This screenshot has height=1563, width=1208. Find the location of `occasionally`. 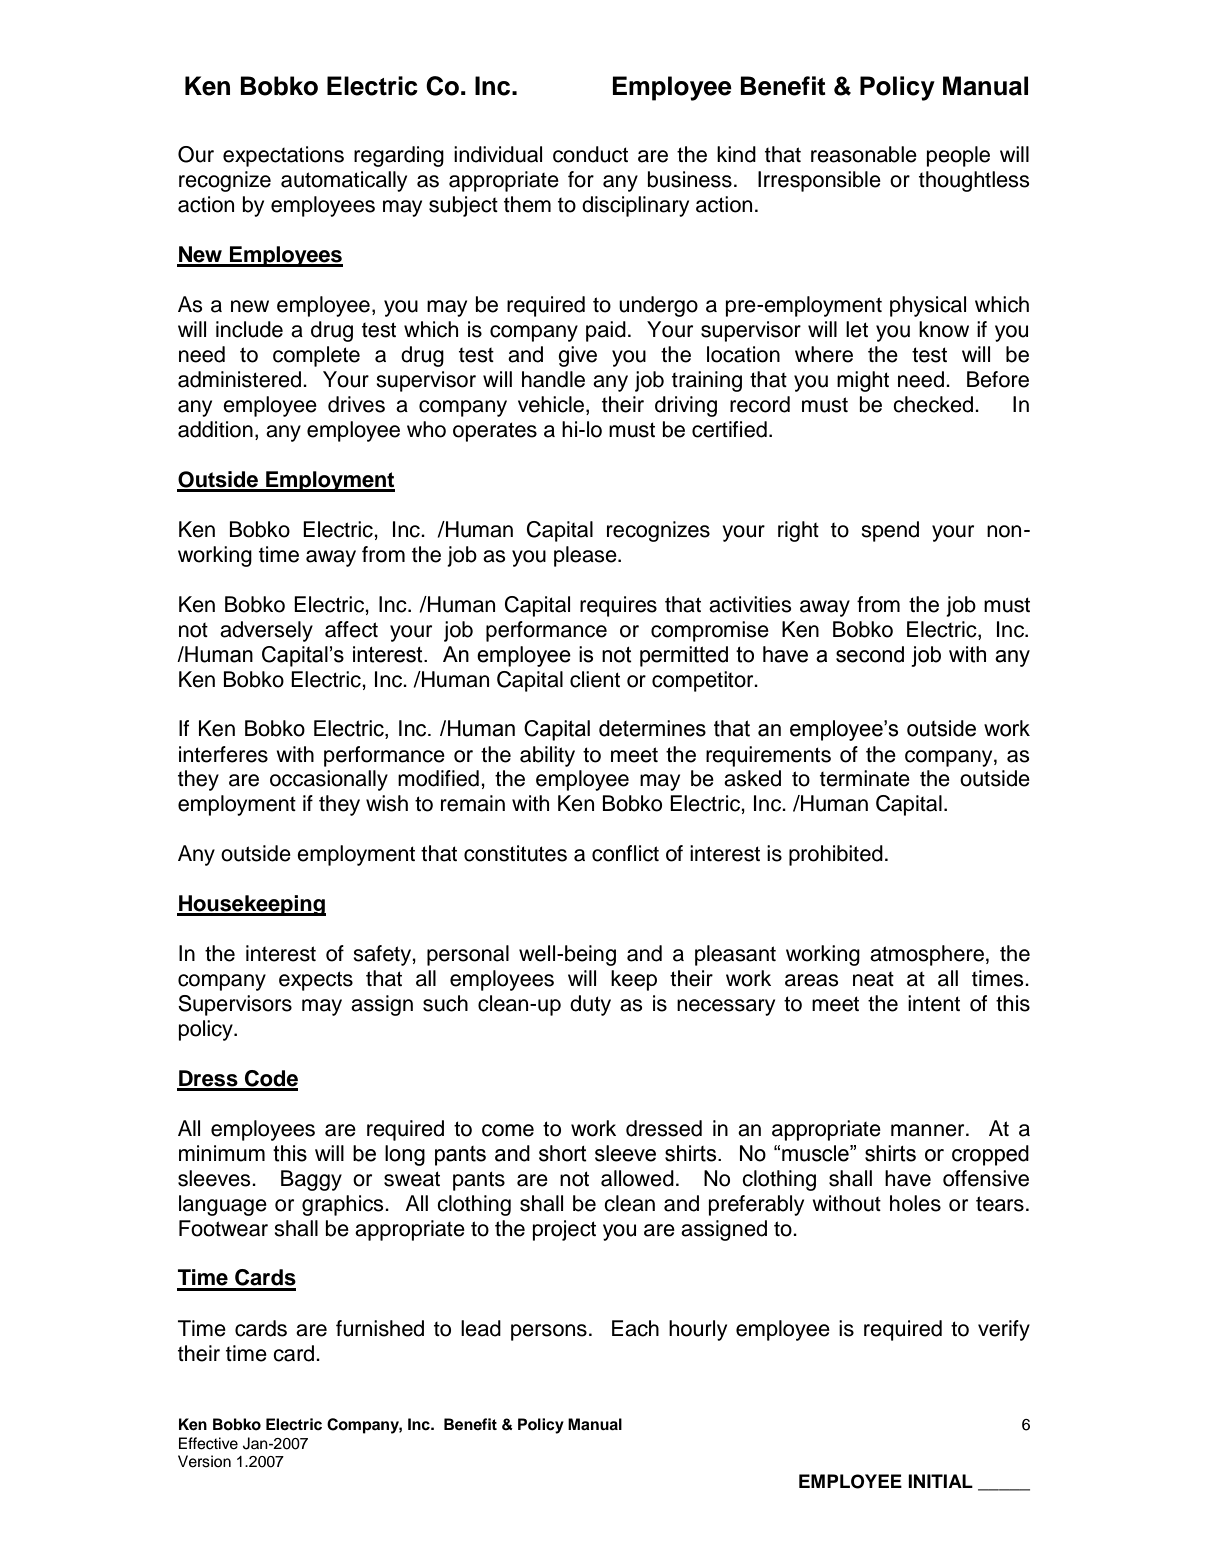

occasionally is located at coordinates (329, 780).
